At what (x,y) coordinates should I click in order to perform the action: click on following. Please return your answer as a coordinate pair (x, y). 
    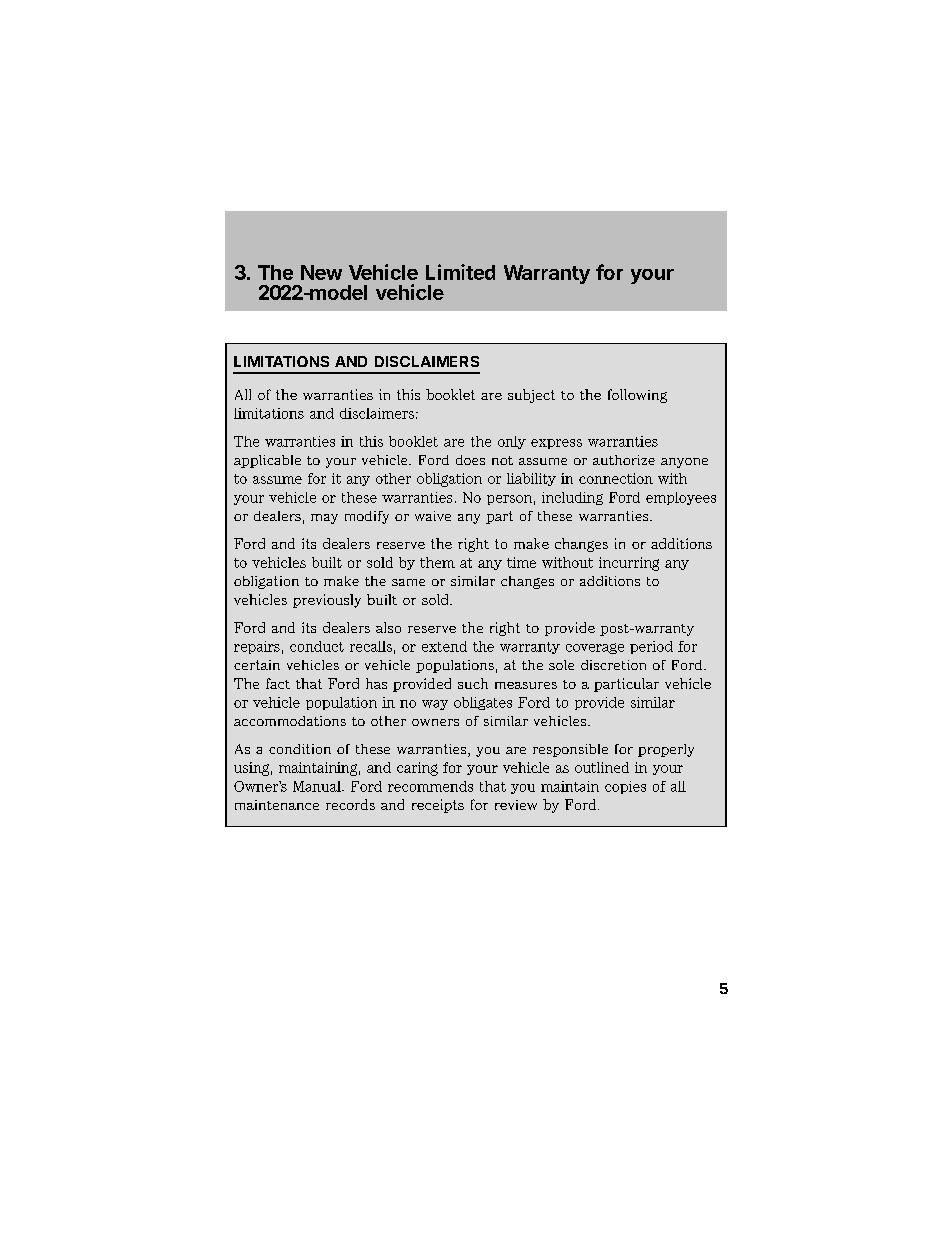
    Looking at the image, I should click on (637, 396).
